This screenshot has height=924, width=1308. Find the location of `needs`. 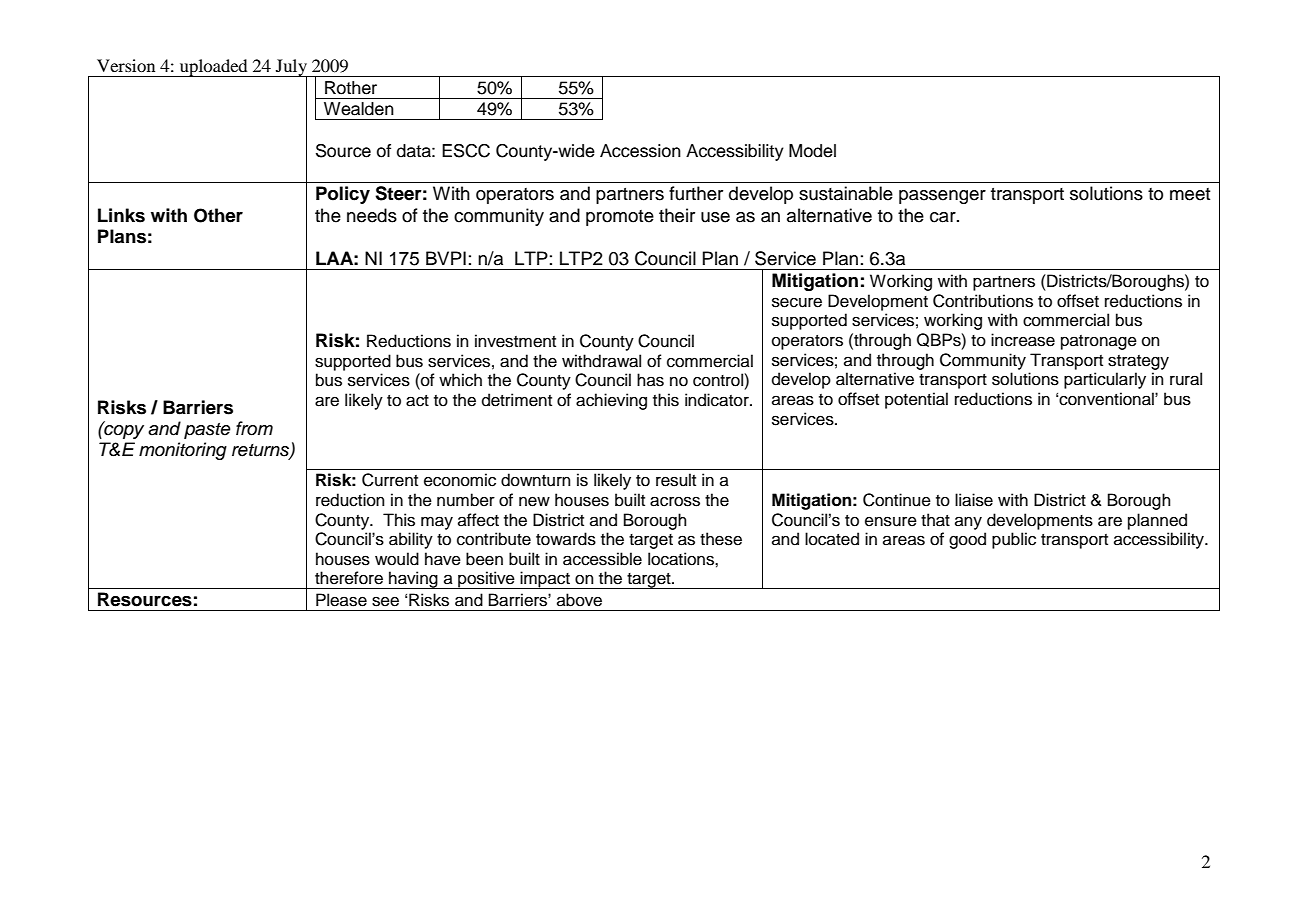

needs is located at coordinates (372, 215).
